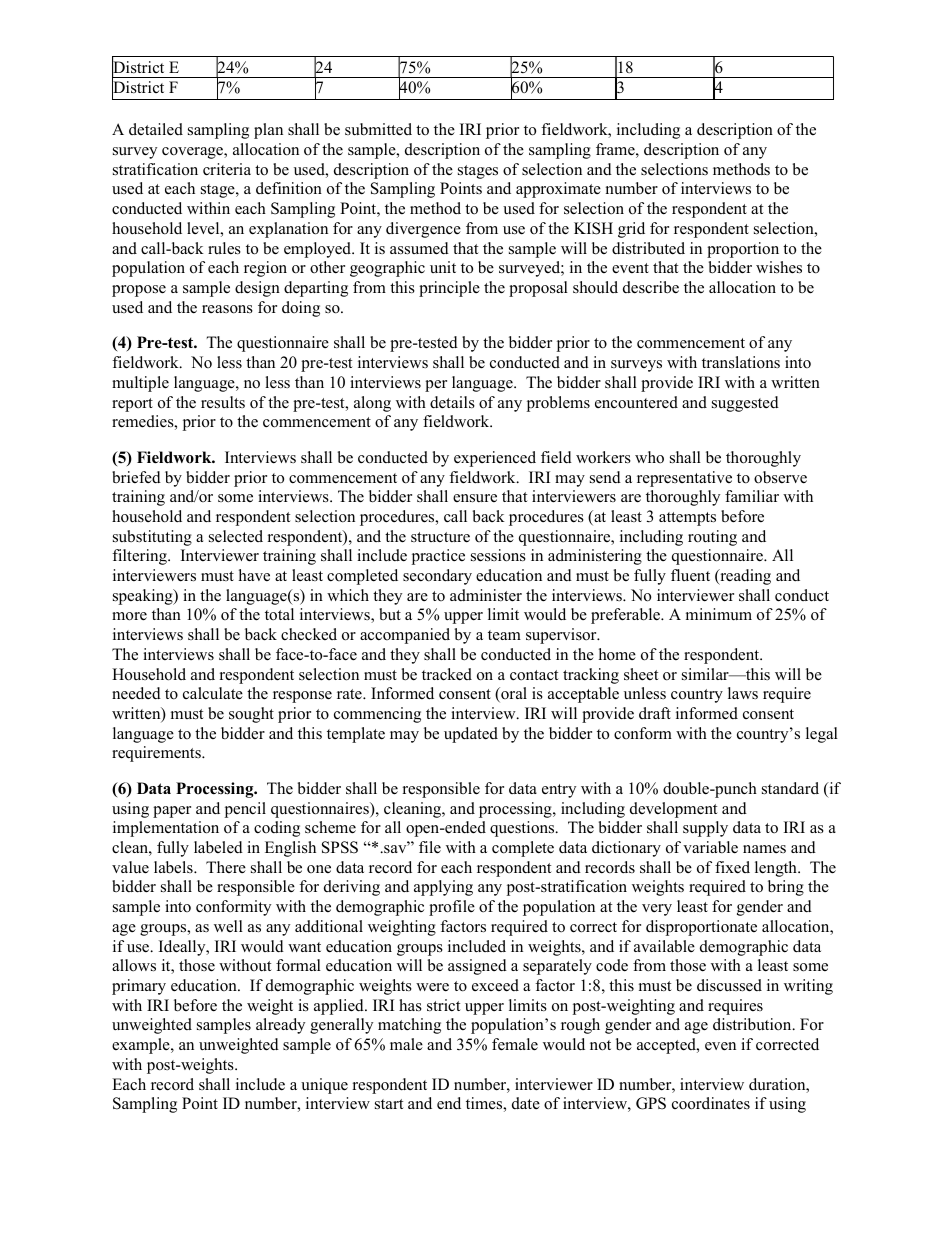 This screenshot has width=952, height=1233. Describe the element at coordinates (389, 1104) in the screenshot. I see `start` at that location.
